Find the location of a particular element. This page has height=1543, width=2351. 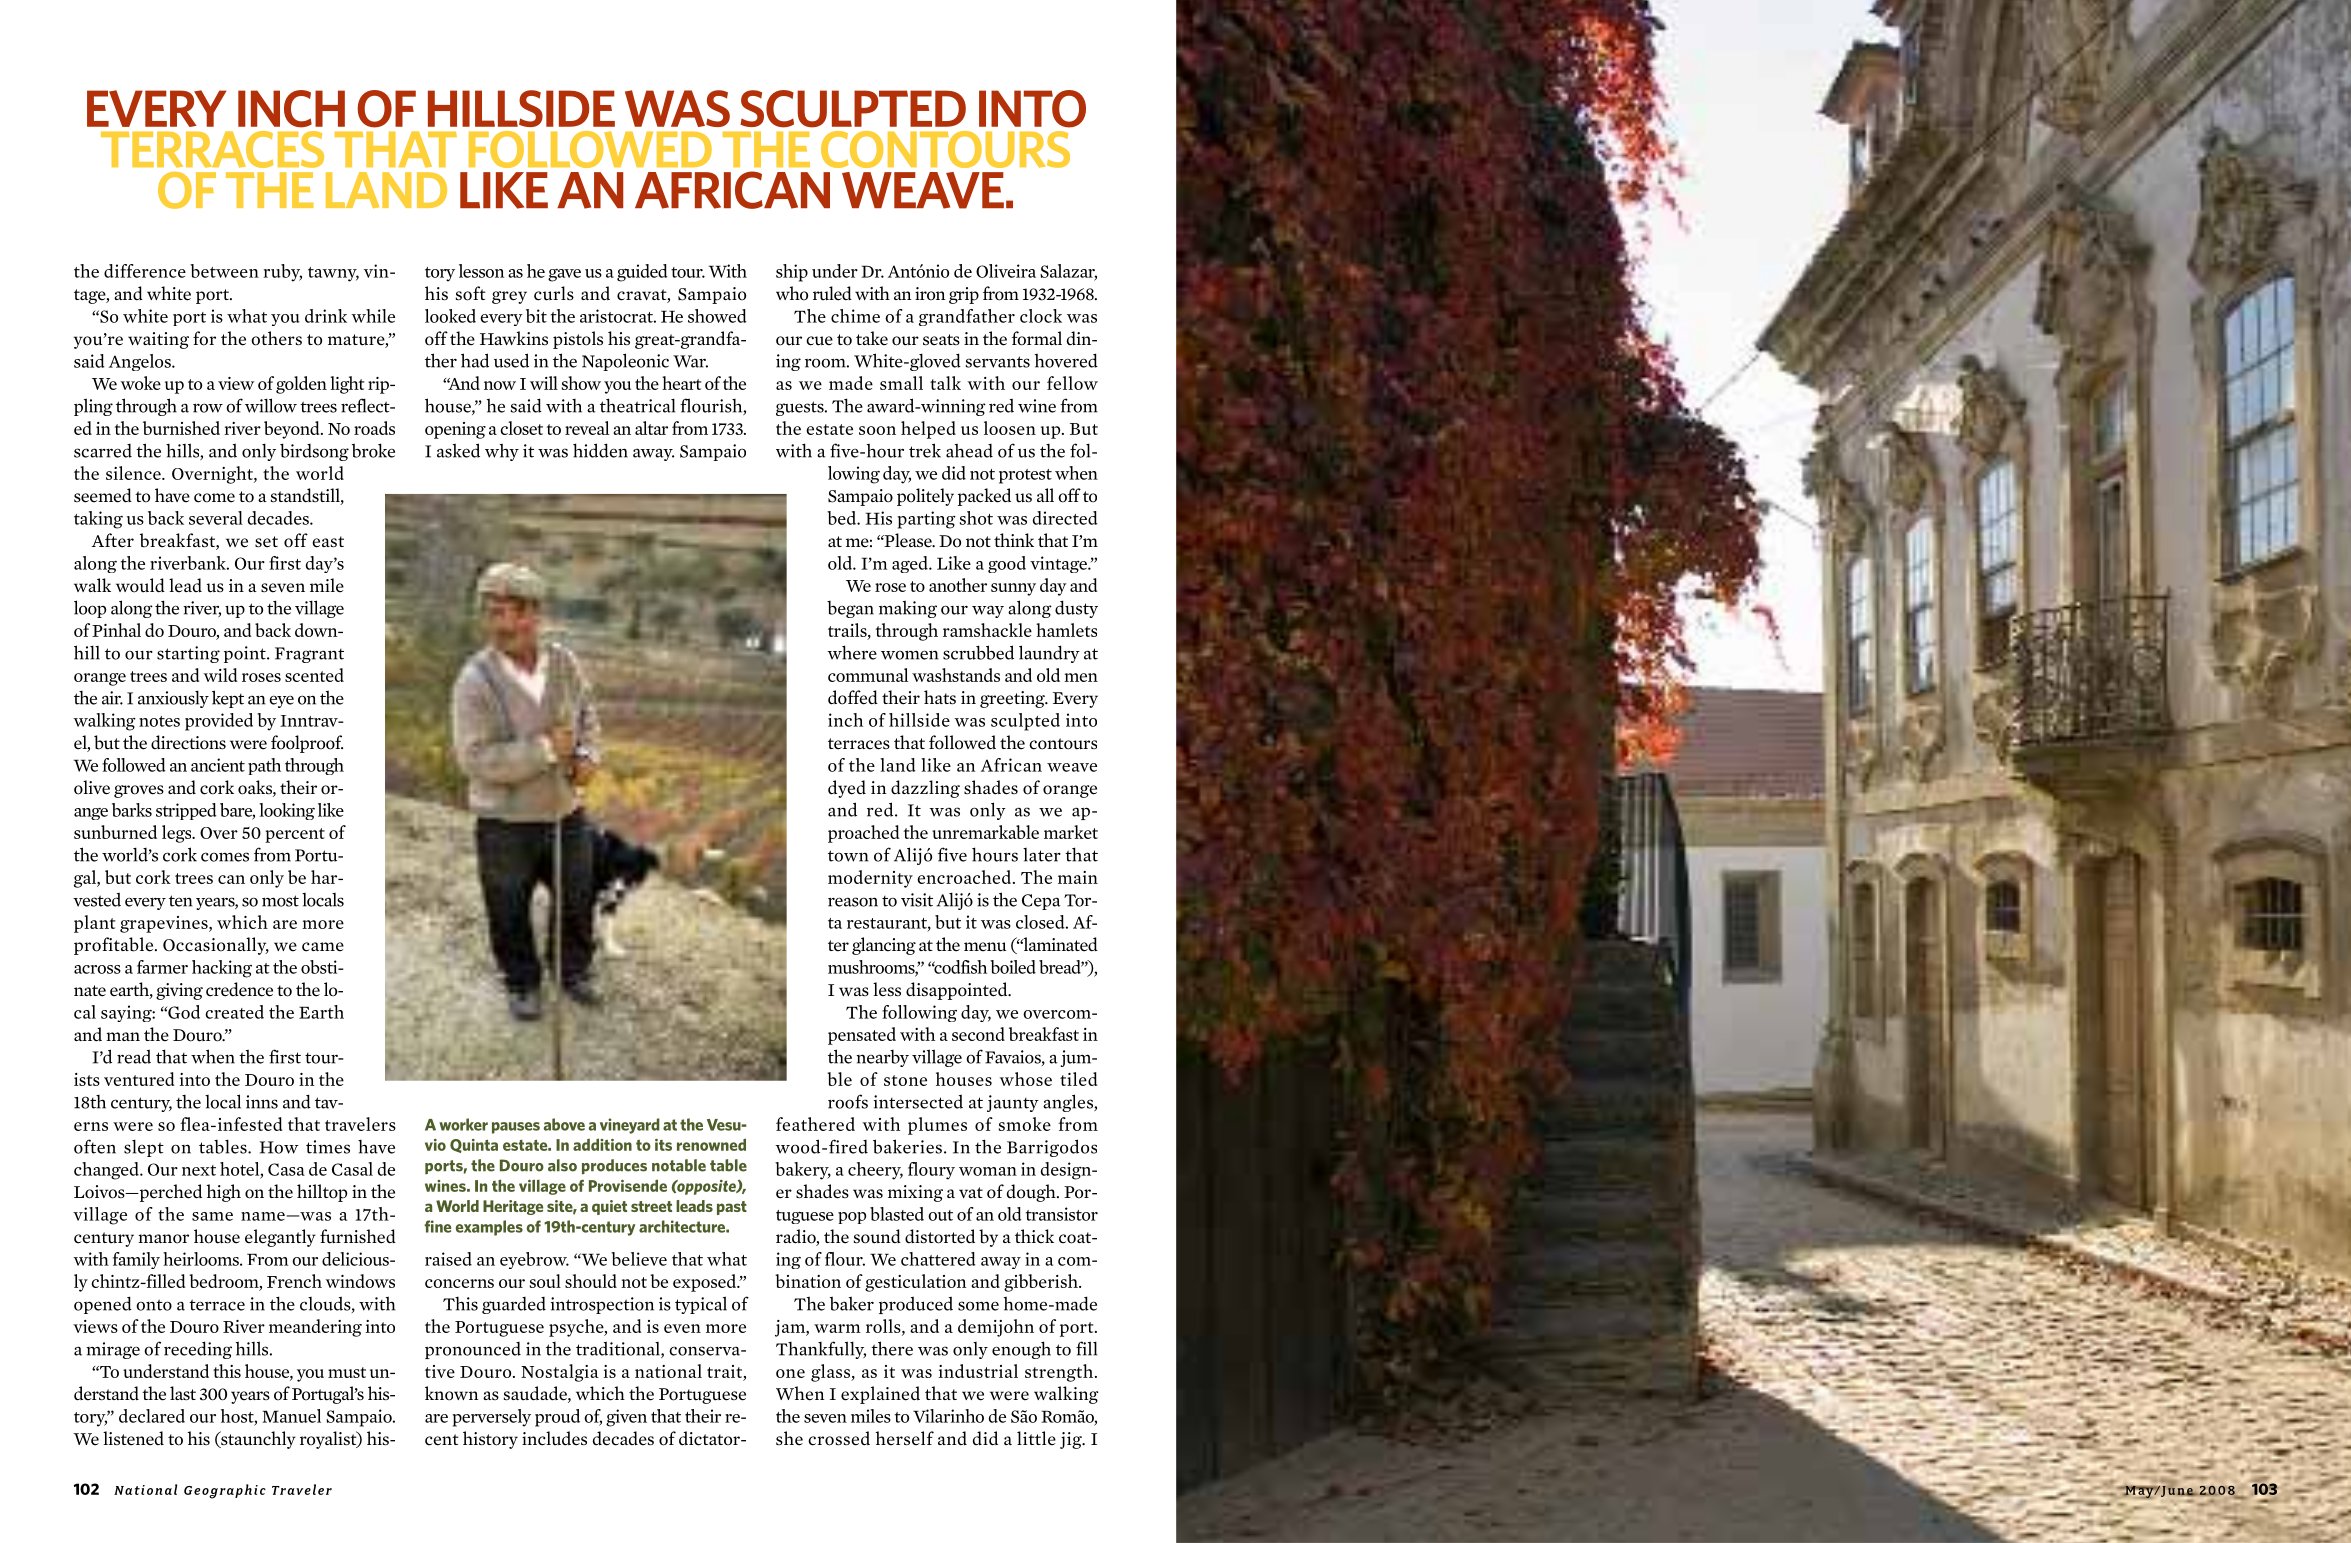

curls is located at coordinates (554, 293).
